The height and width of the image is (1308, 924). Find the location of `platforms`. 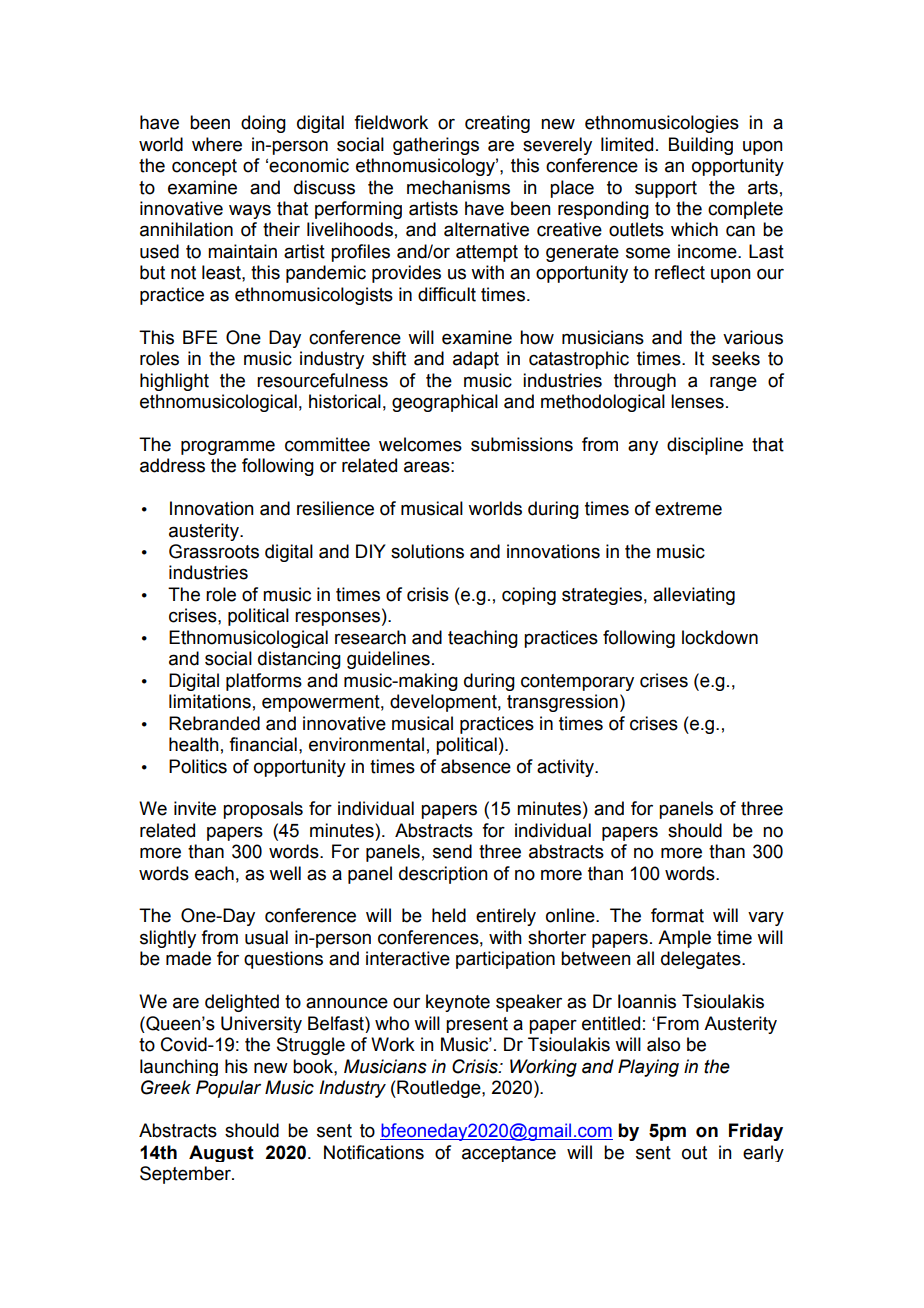

platforms is located at coordinates (264, 682).
